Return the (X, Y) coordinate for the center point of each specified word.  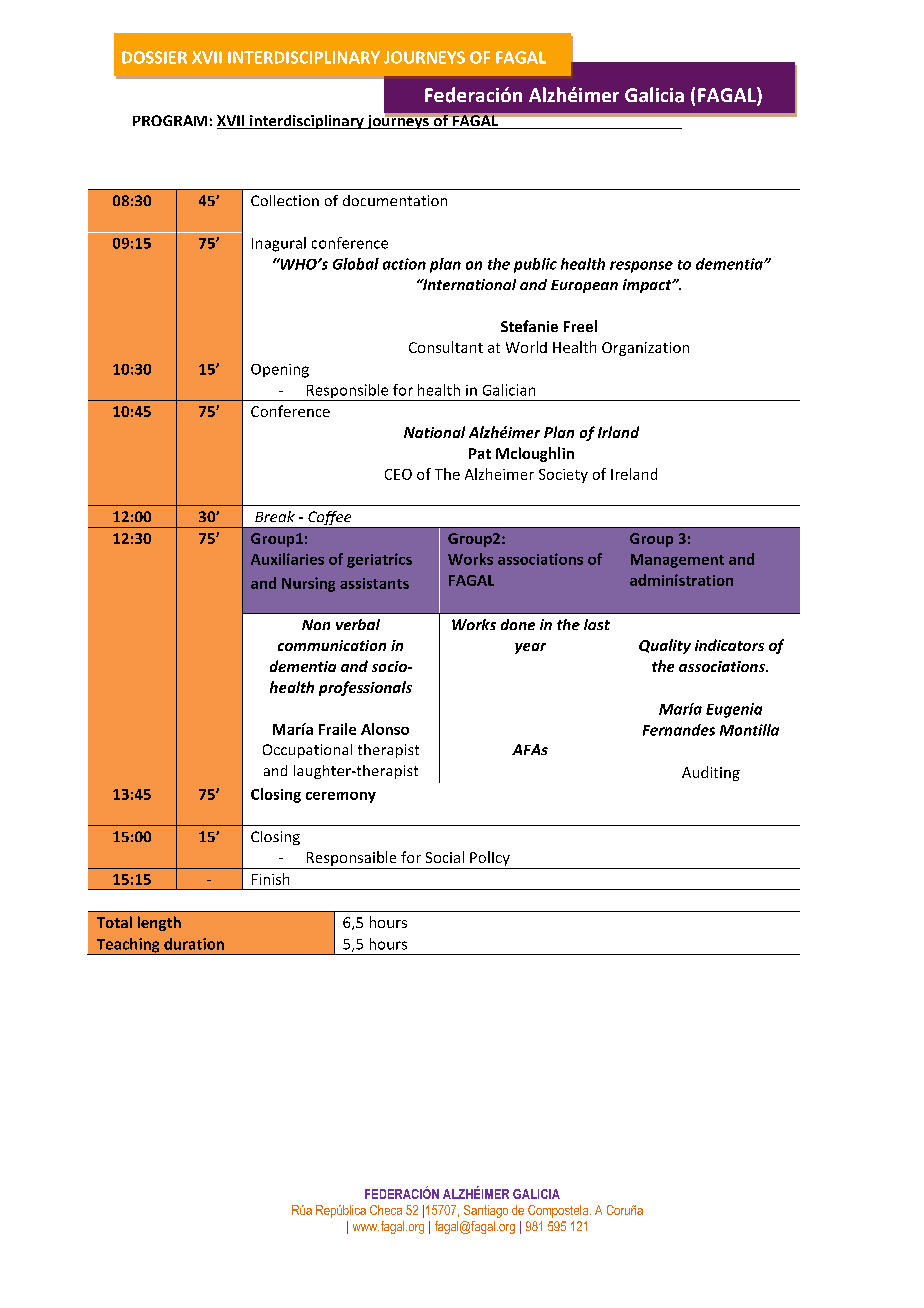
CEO (398, 474)
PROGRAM (170, 120)
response (641, 267)
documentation (395, 200)
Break (275, 516)
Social (445, 857)
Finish (270, 879)
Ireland (634, 474)
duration (194, 944)
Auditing (711, 773)
